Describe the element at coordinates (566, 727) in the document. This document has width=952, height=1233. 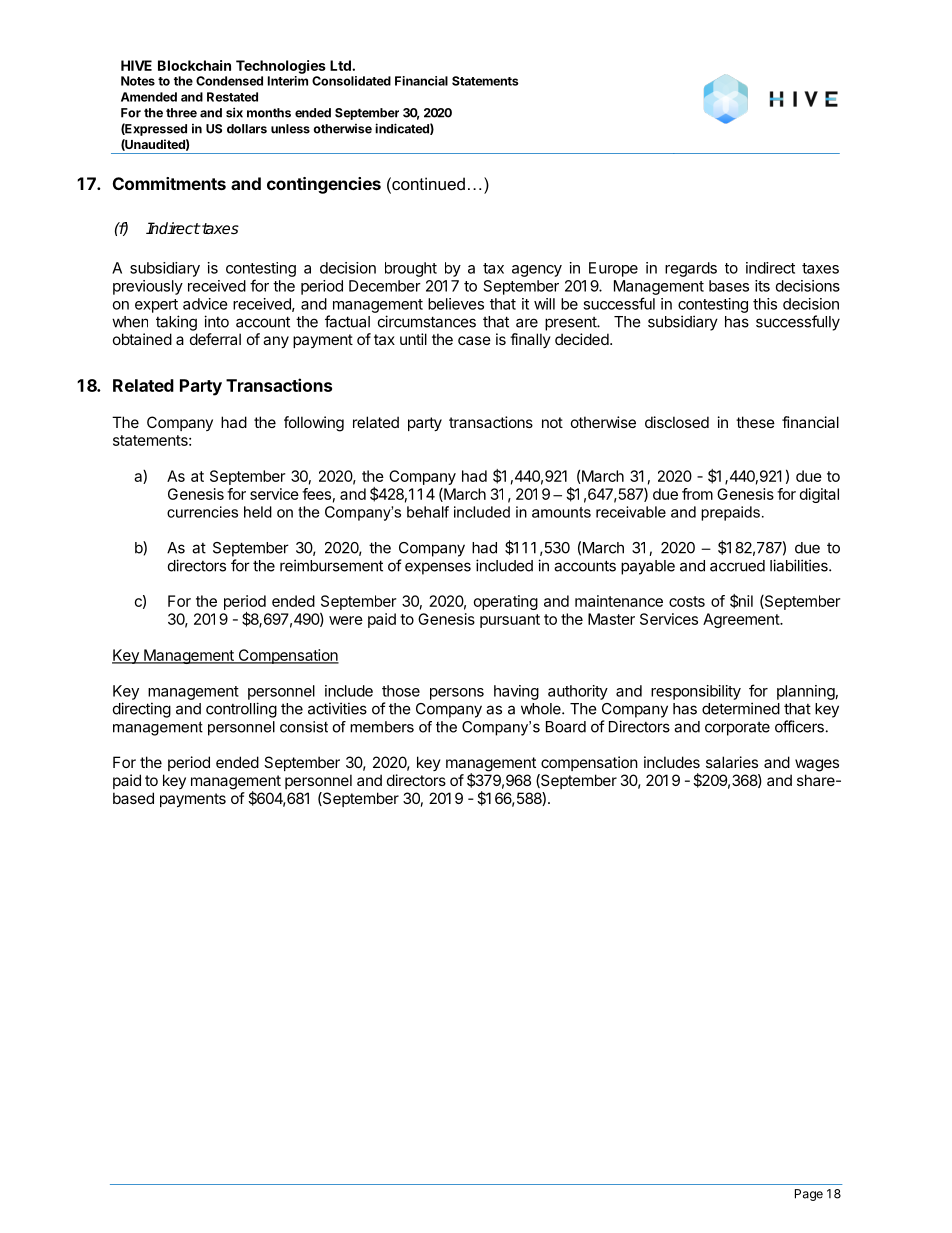
I see `Board` at that location.
